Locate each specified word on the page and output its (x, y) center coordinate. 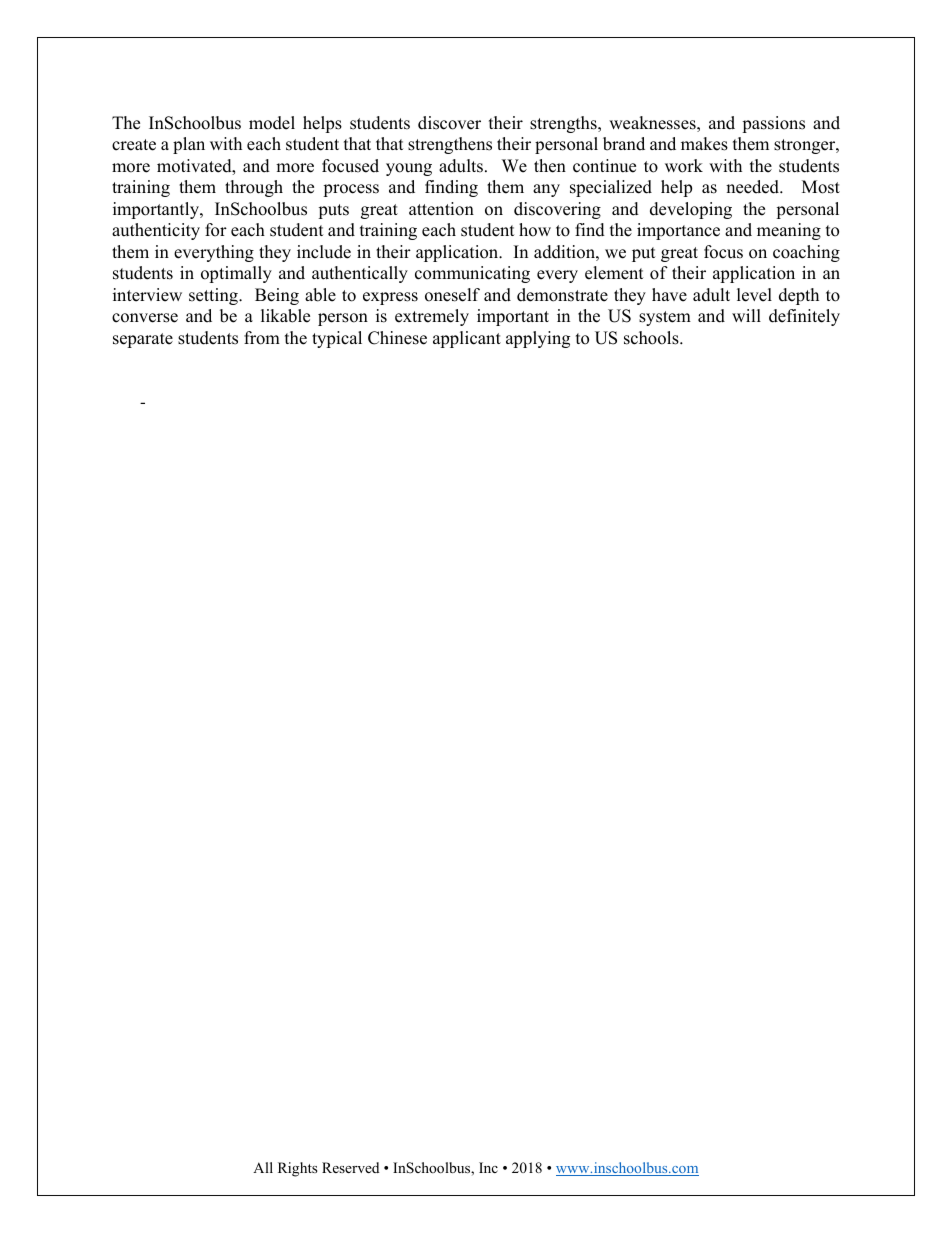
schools (652, 338)
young (409, 169)
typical (337, 339)
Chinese (397, 338)
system (665, 318)
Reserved (350, 1167)
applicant (467, 339)
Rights (298, 1169)
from (262, 338)
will (746, 315)
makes (704, 144)
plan (189, 145)
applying (538, 339)
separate (143, 340)
